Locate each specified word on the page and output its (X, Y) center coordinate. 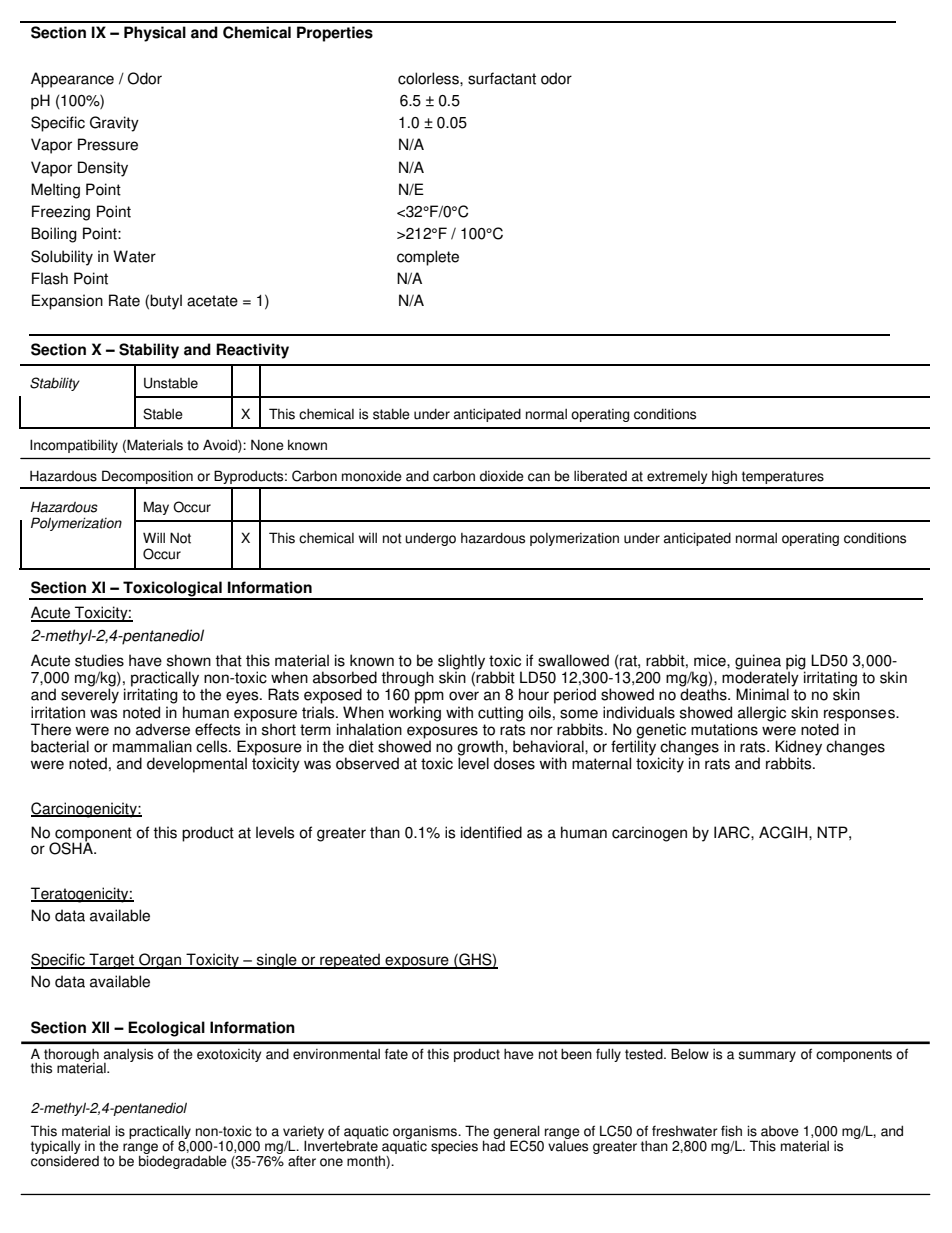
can (539, 477)
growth (481, 749)
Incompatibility (74, 446)
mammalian (152, 746)
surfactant (502, 78)
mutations (724, 729)
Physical (155, 34)
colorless (429, 78)
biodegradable (183, 1161)
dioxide (502, 476)
